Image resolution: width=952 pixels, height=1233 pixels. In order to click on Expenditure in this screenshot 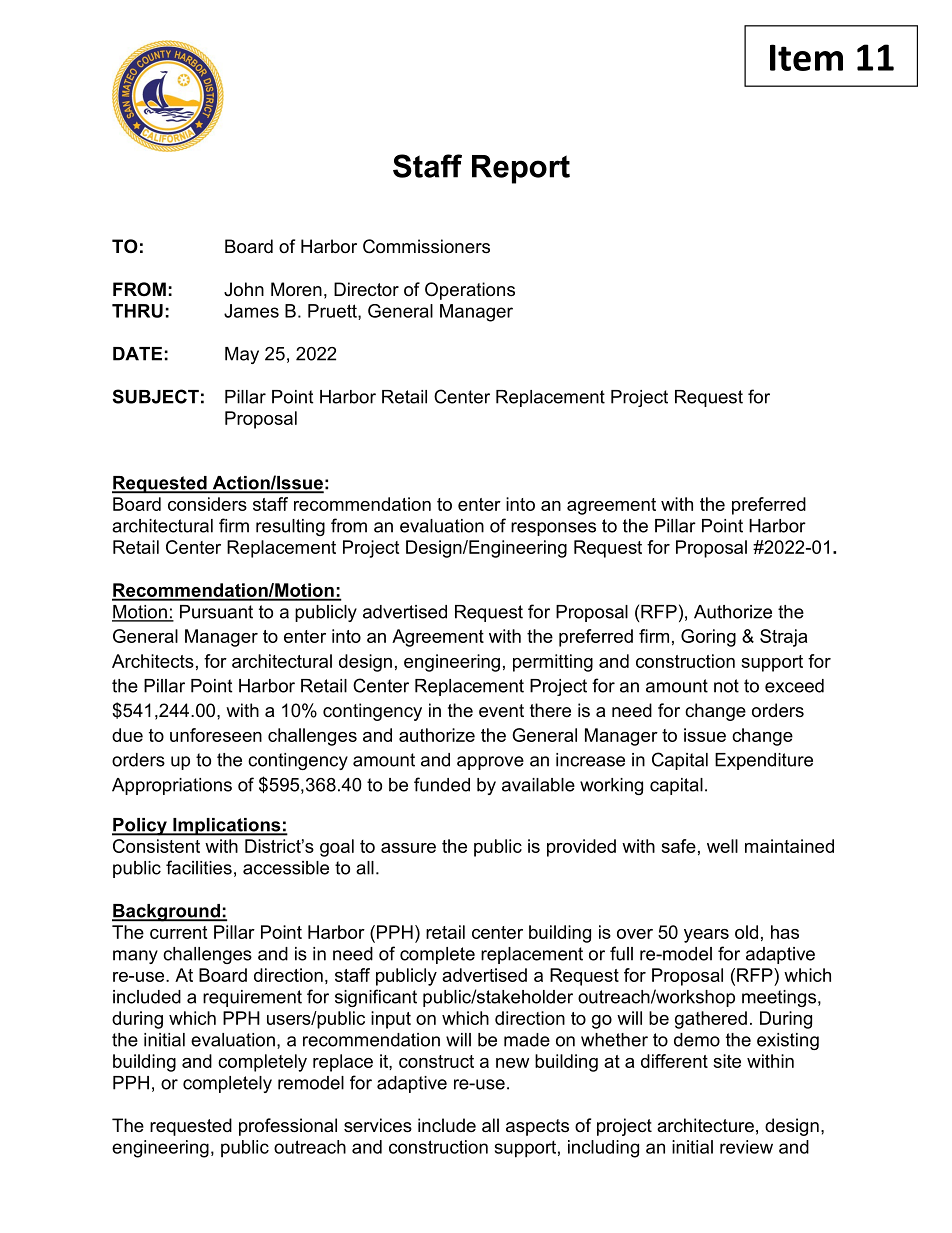, I will do `click(764, 761)`.
